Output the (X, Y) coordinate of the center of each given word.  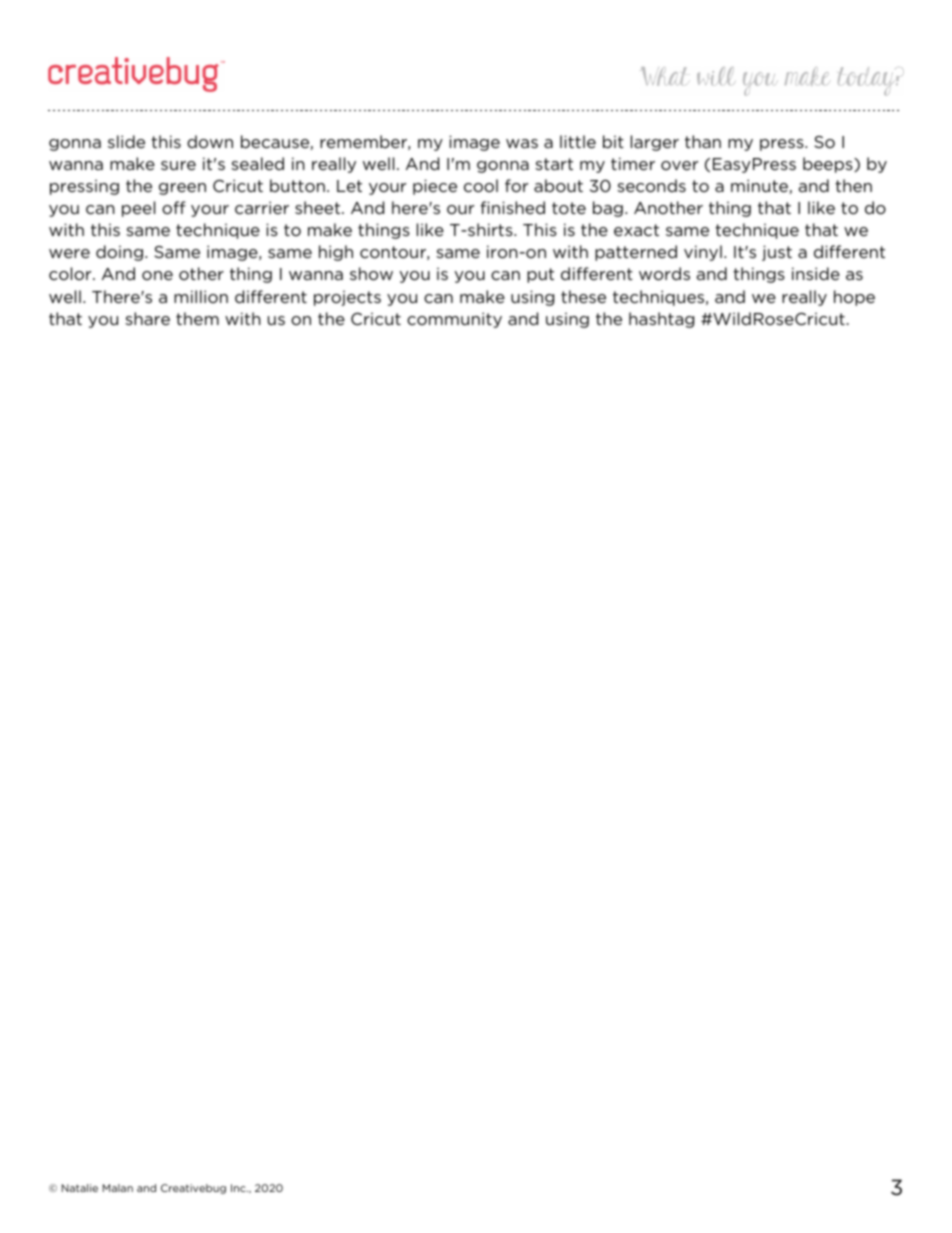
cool (481, 185)
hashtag (661, 320)
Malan (118, 1188)
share (147, 318)
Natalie (80, 1188)
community (454, 320)
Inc (239, 1188)
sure (178, 165)
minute (760, 186)
